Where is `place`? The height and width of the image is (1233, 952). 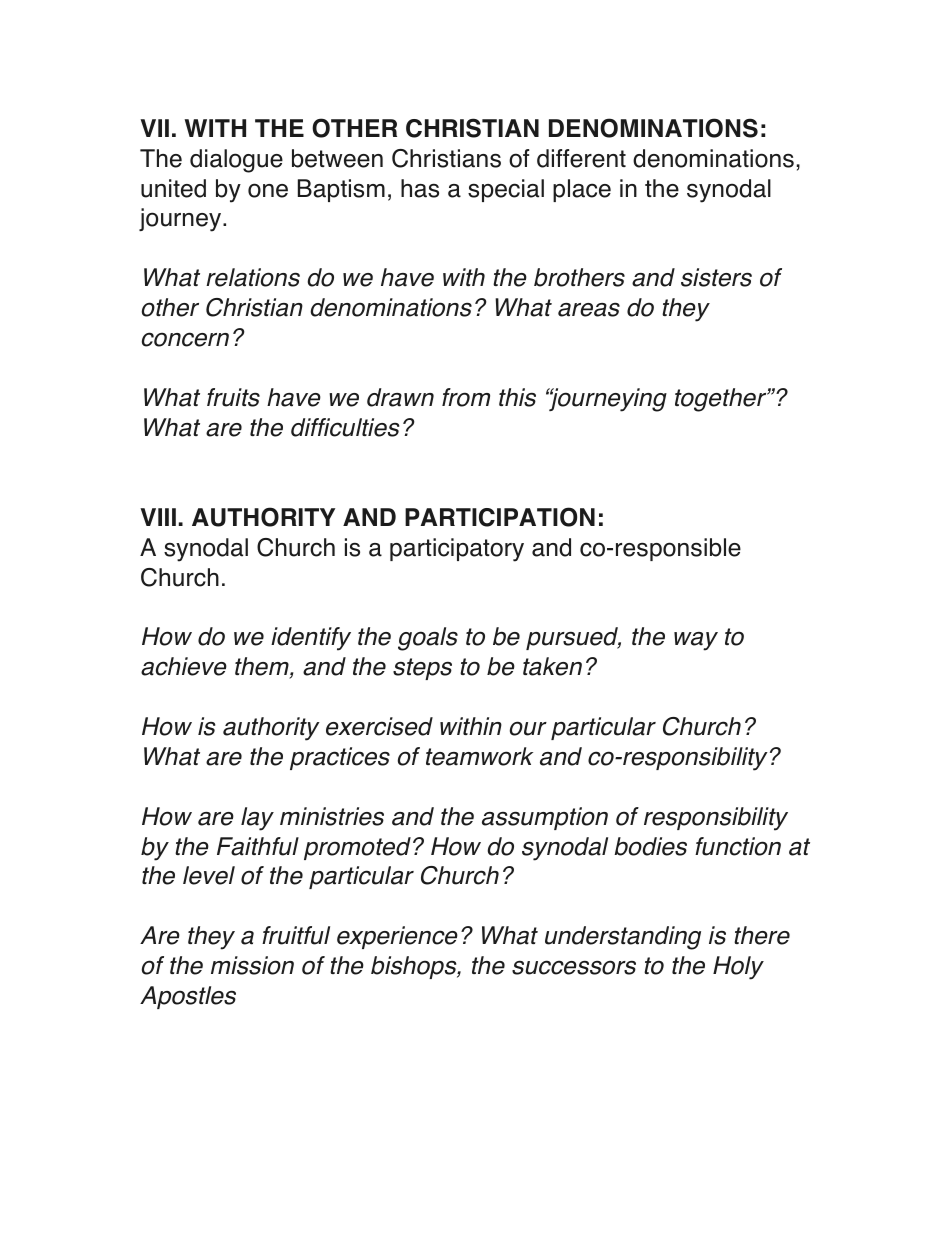
place is located at coordinates (582, 190).
